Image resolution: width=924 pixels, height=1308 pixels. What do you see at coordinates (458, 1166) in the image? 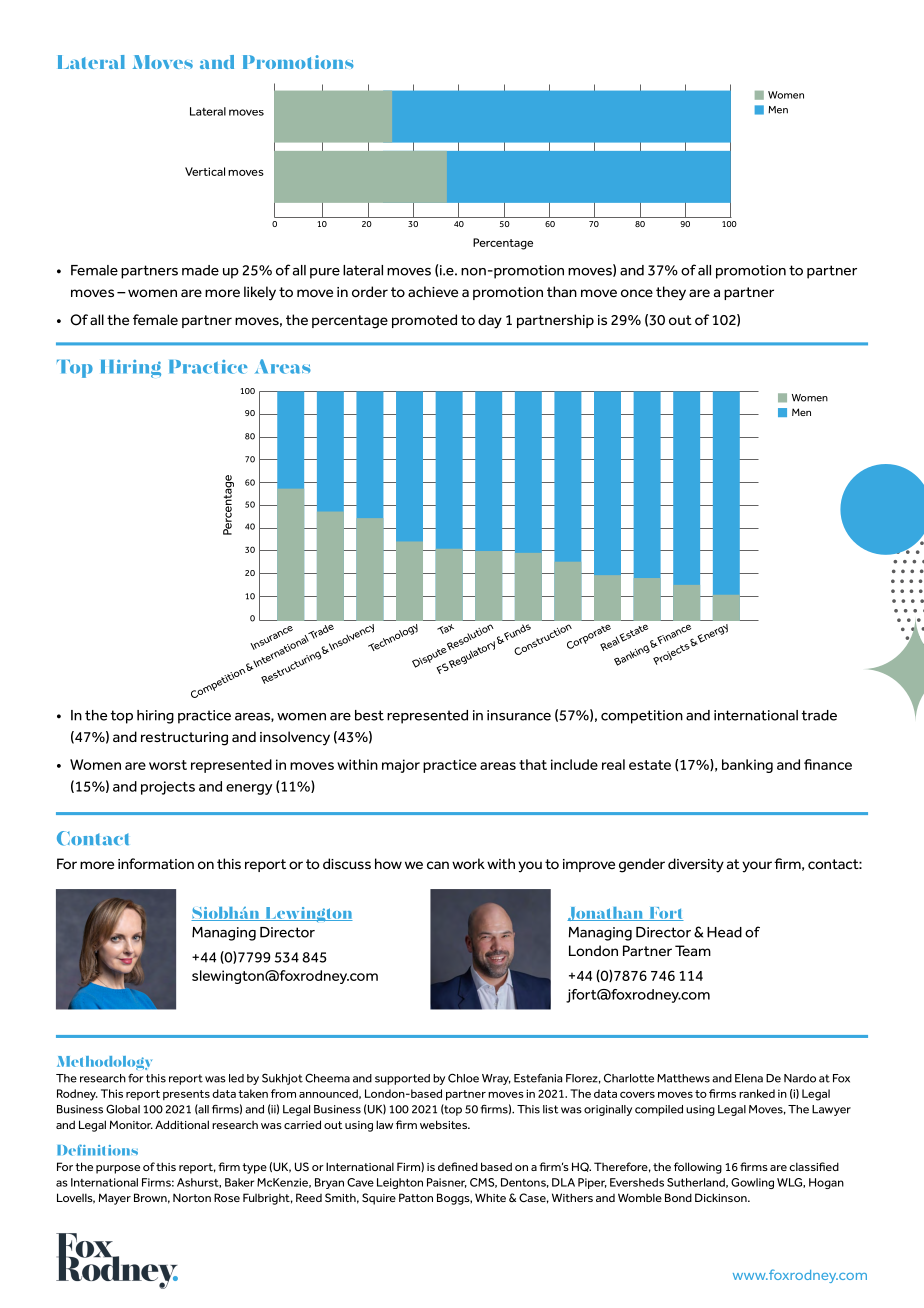
I see `defined` at bounding box center [458, 1166].
